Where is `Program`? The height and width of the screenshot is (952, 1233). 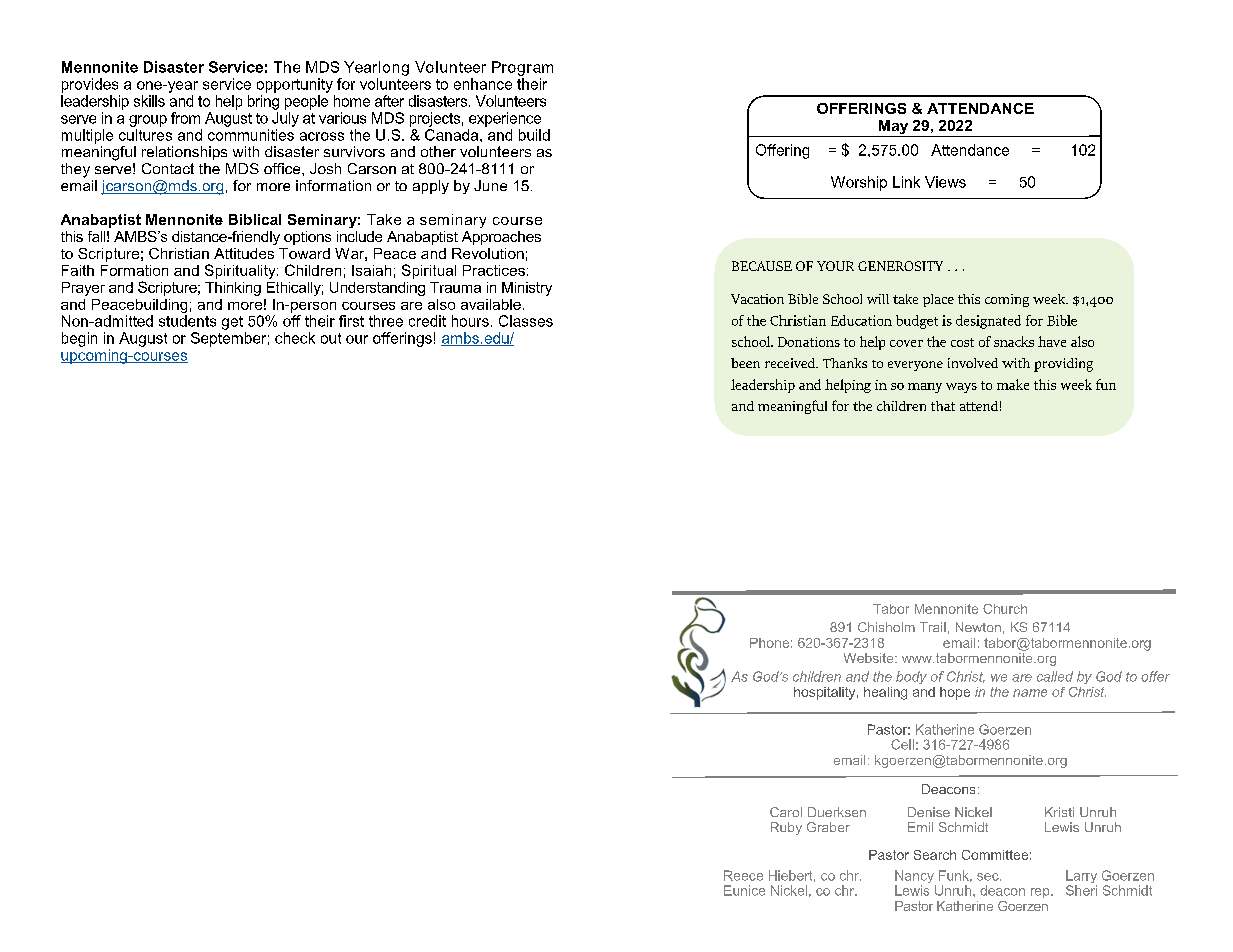
Program is located at coordinates (522, 68).
